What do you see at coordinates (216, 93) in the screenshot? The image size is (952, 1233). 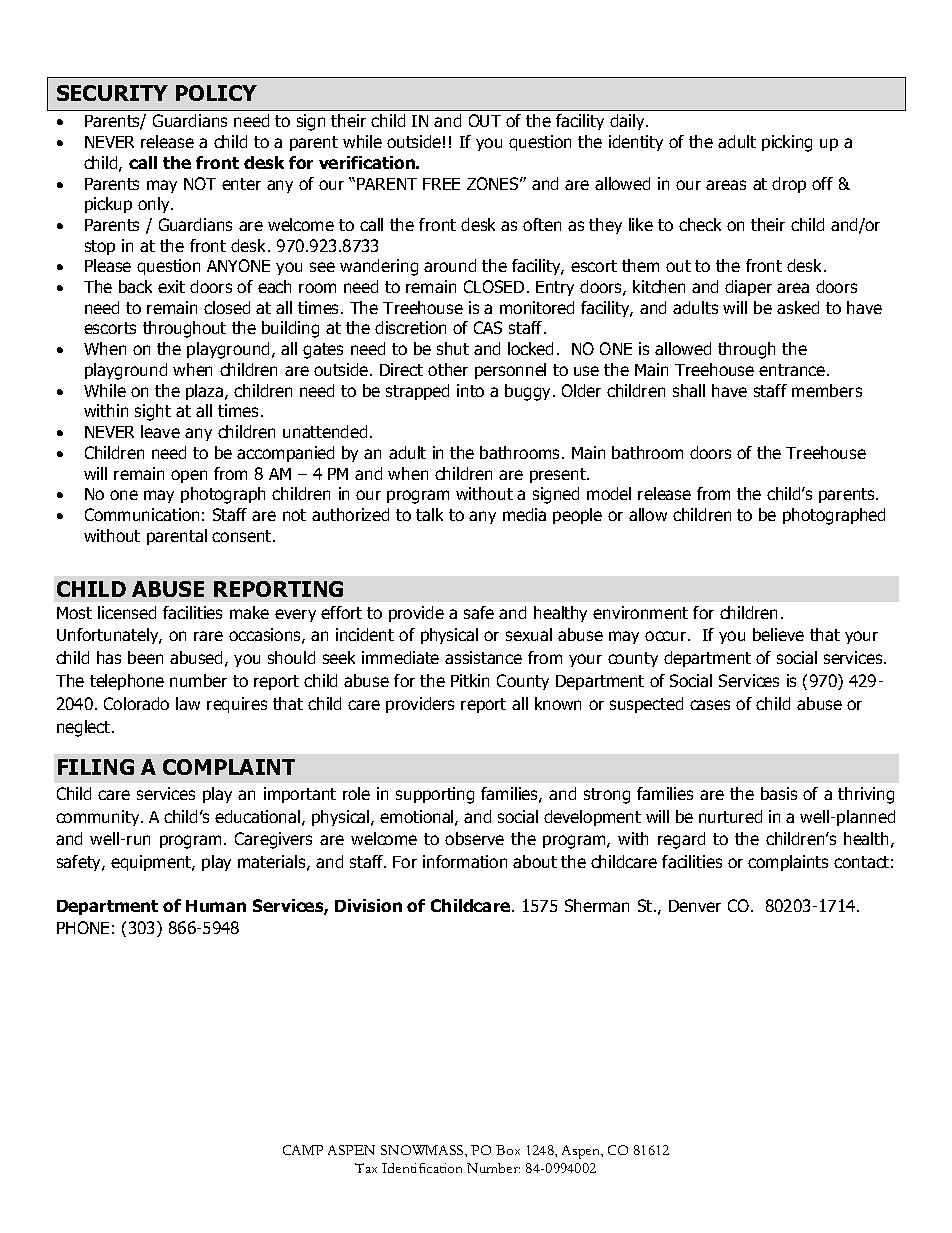 I see `POLICY` at bounding box center [216, 93].
